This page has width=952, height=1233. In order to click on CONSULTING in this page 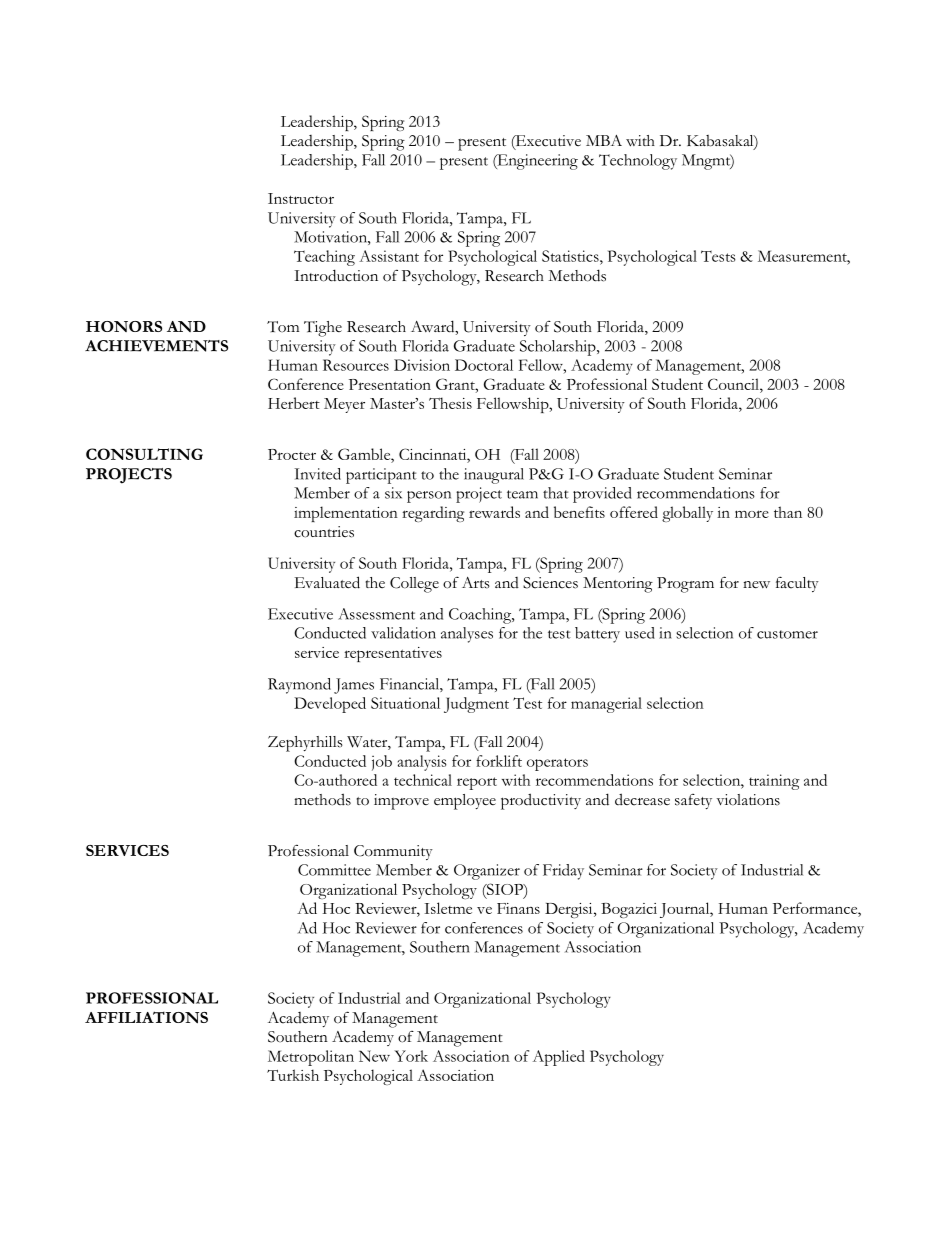, I will do `click(144, 454)`.
